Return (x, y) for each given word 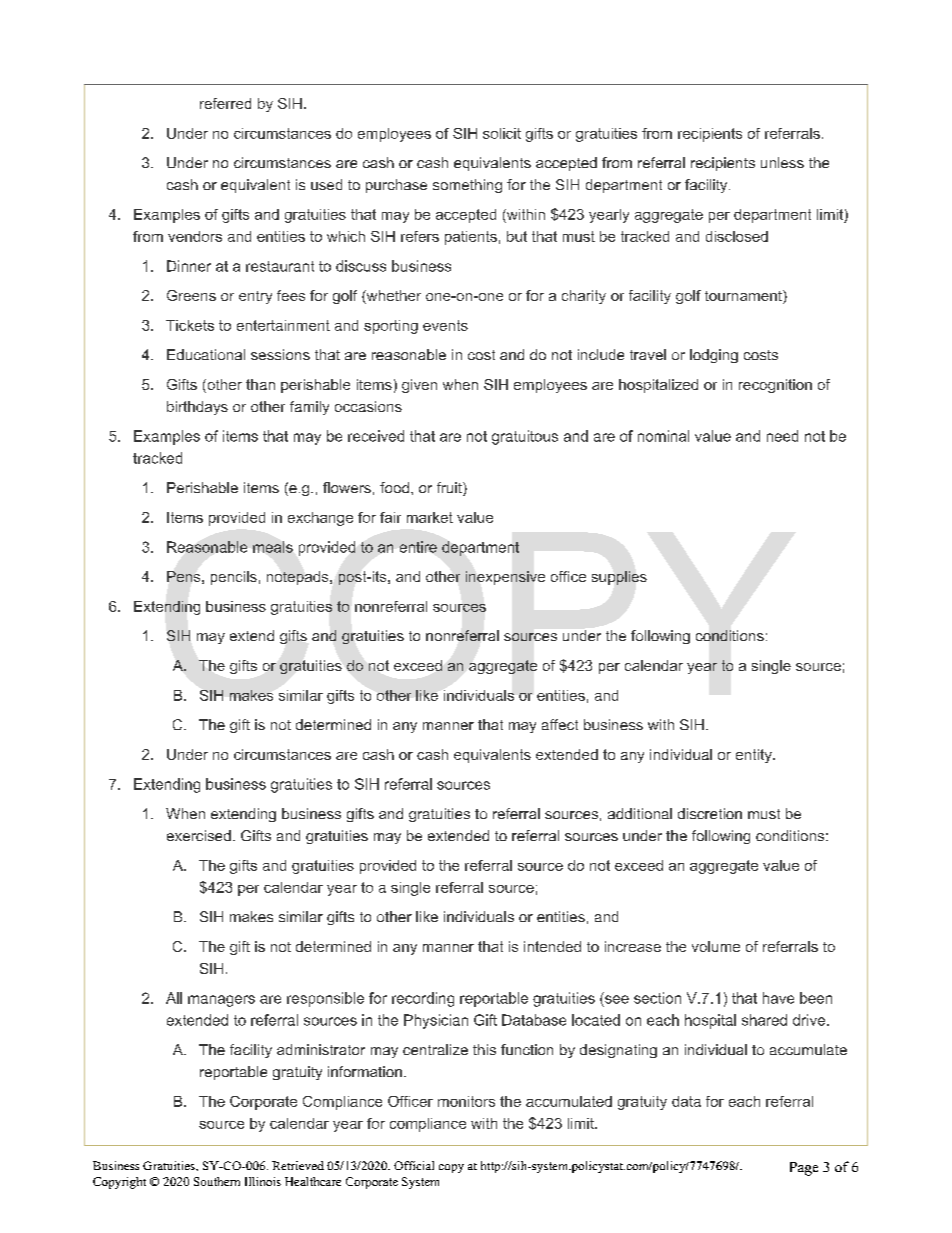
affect (560, 724)
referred (225, 103)
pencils (234, 578)
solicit (502, 133)
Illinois (263, 1181)
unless (782, 162)
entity (755, 756)
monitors (466, 1101)
